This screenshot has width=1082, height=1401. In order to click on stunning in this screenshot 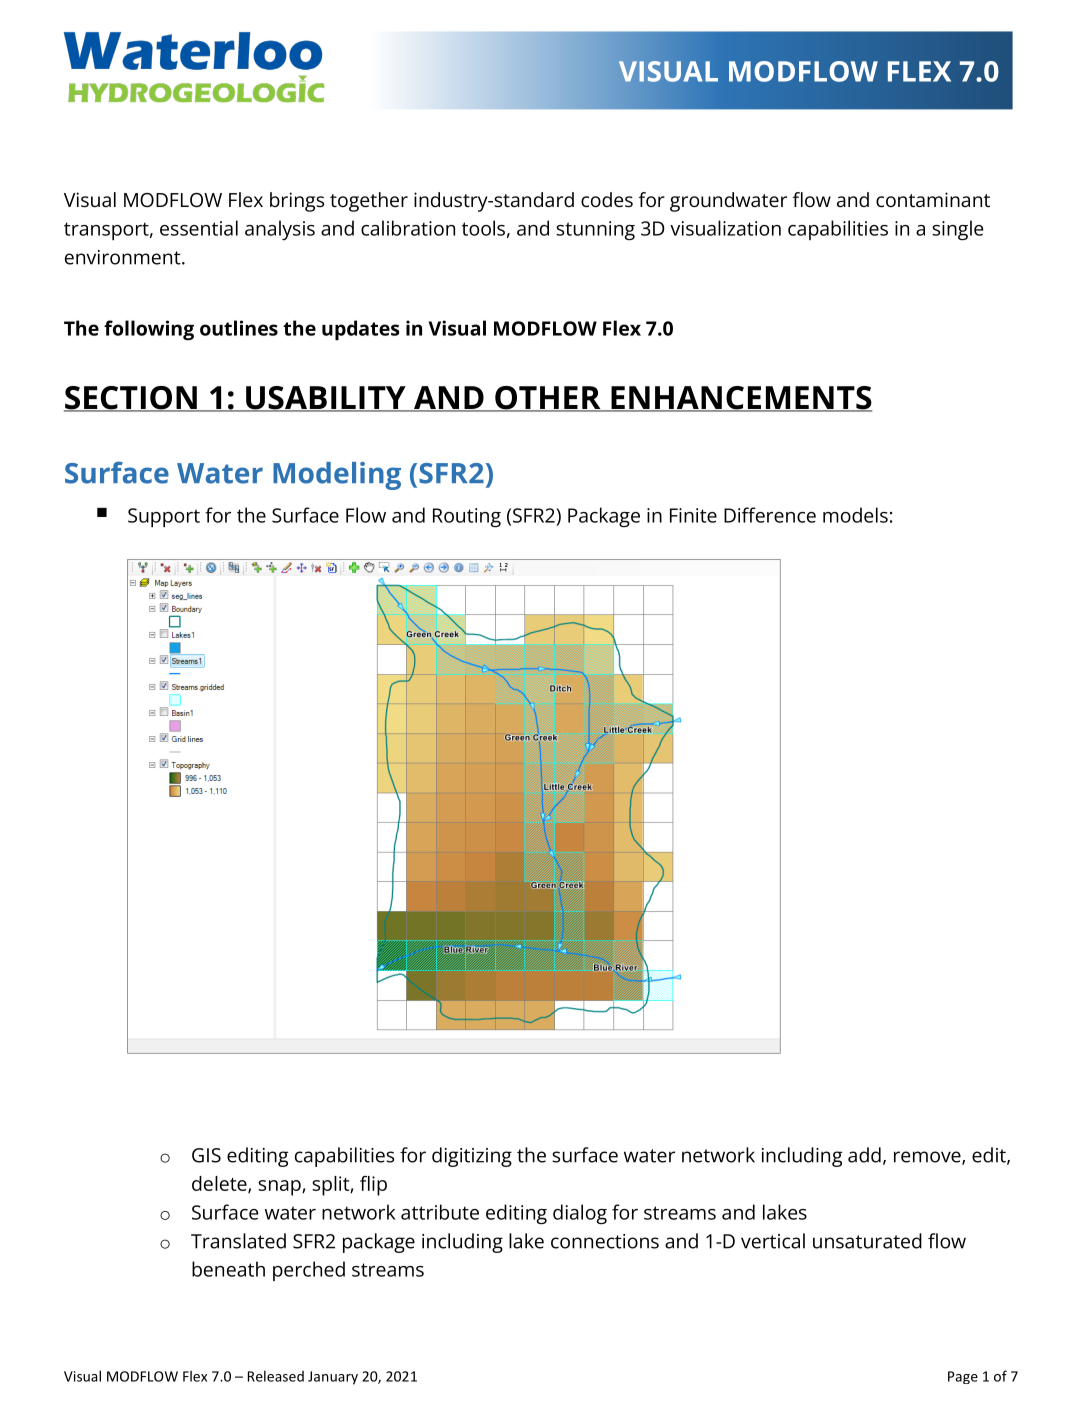, I will do `click(595, 230)`.
